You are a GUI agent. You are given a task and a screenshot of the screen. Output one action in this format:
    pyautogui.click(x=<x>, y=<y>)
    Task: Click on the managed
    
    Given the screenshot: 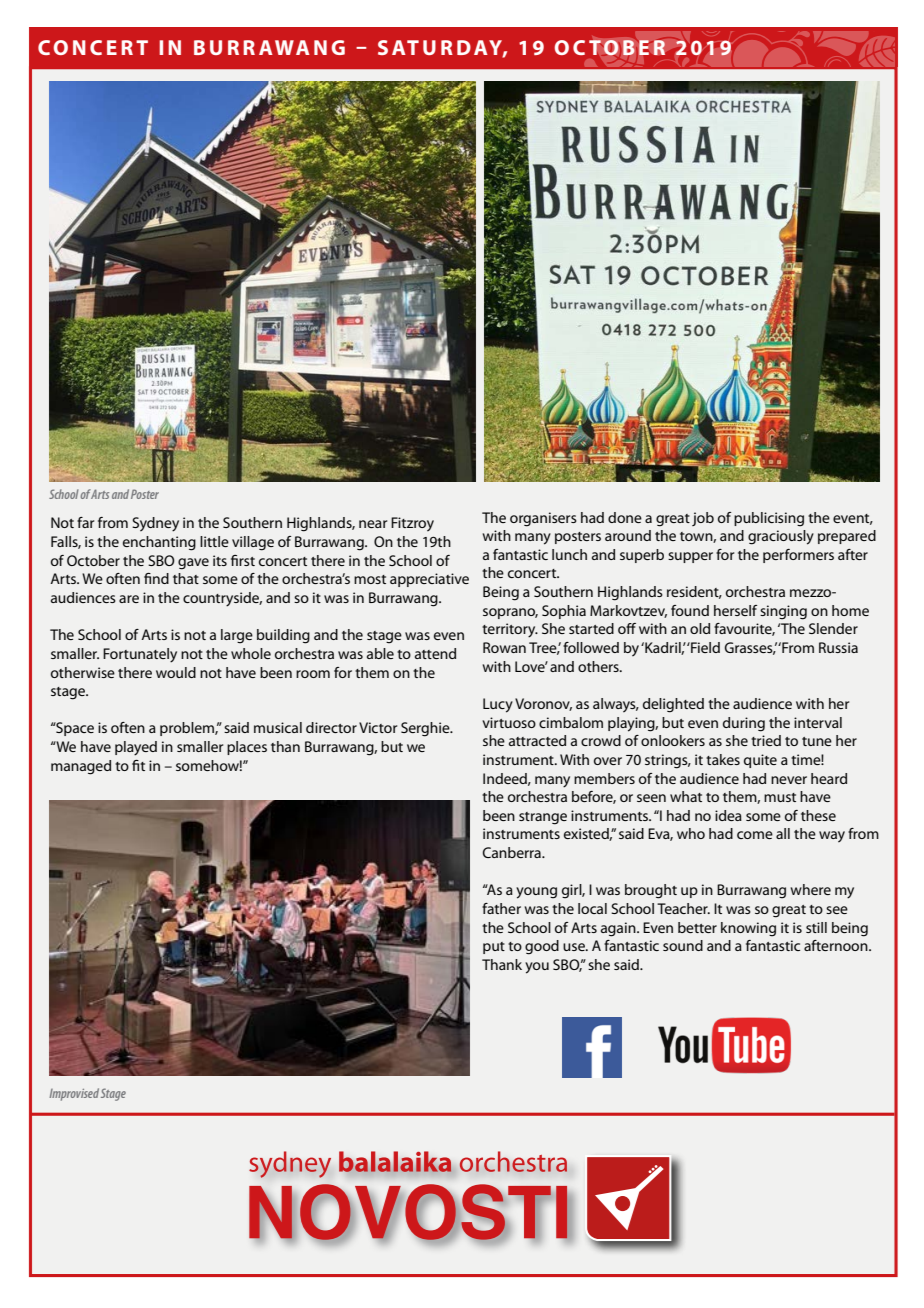 What is the action you would take?
    pyautogui.click(x=81, y=767)
